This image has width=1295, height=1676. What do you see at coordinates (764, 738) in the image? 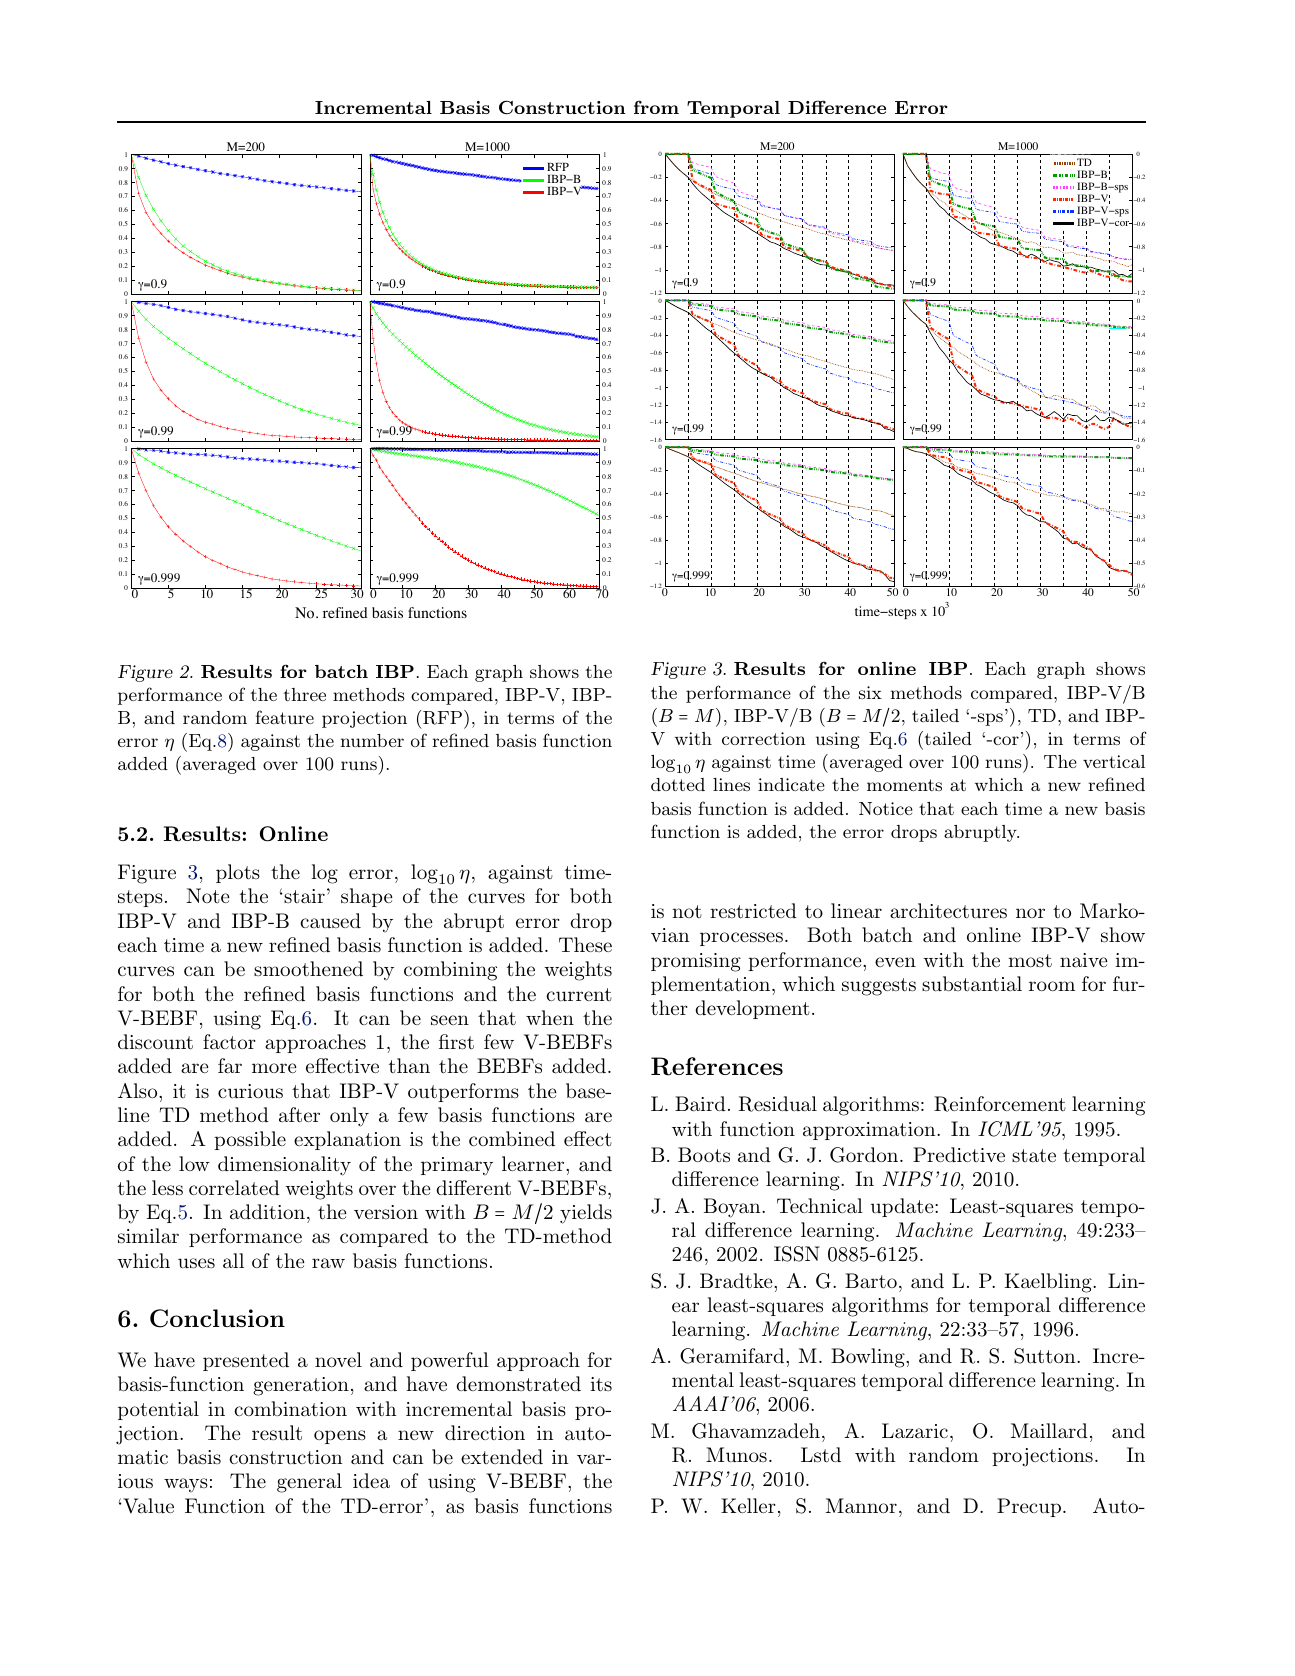
I see `correction` at bounding box center [764, 738].
